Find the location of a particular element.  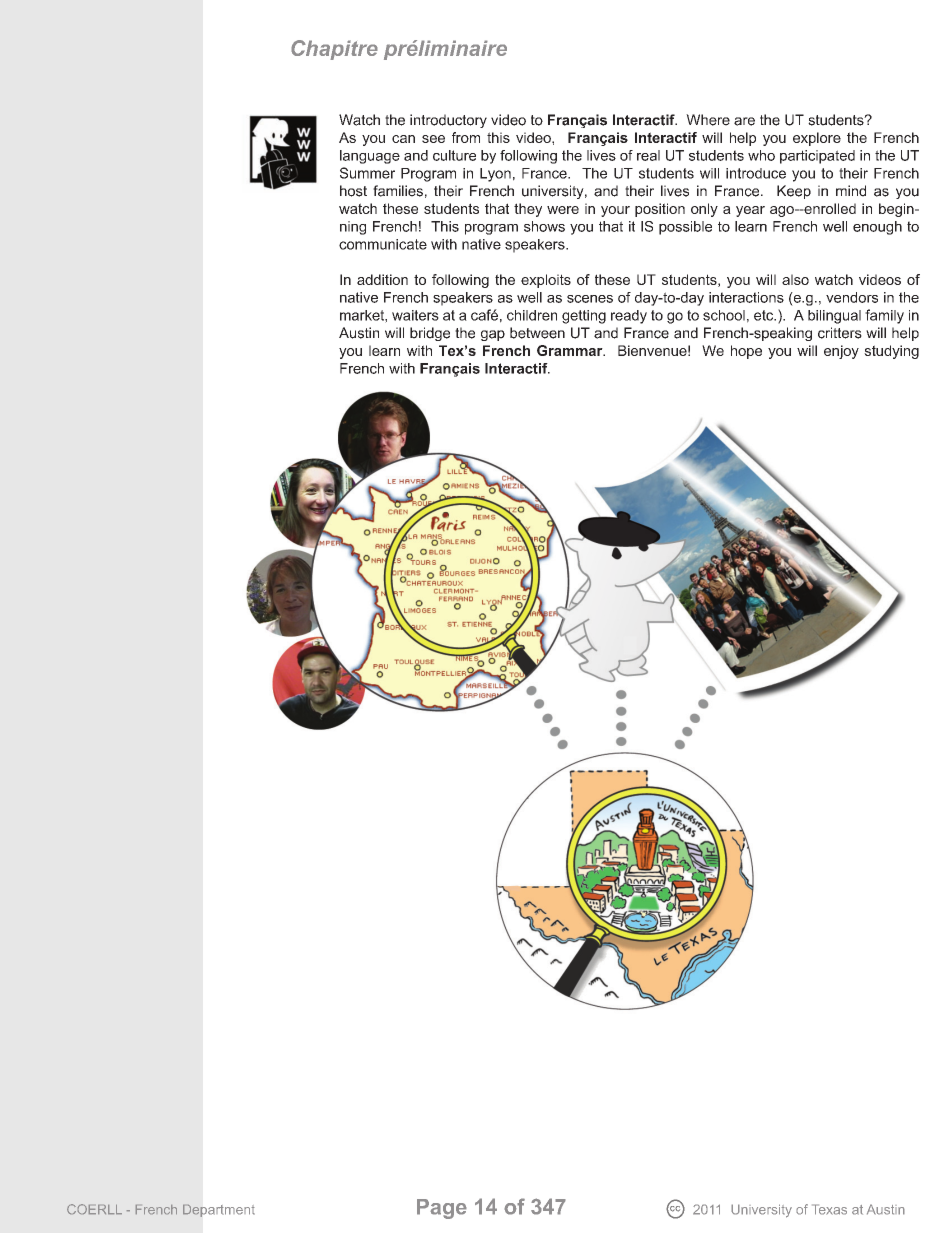

language is located at coordinates (370, 157).
